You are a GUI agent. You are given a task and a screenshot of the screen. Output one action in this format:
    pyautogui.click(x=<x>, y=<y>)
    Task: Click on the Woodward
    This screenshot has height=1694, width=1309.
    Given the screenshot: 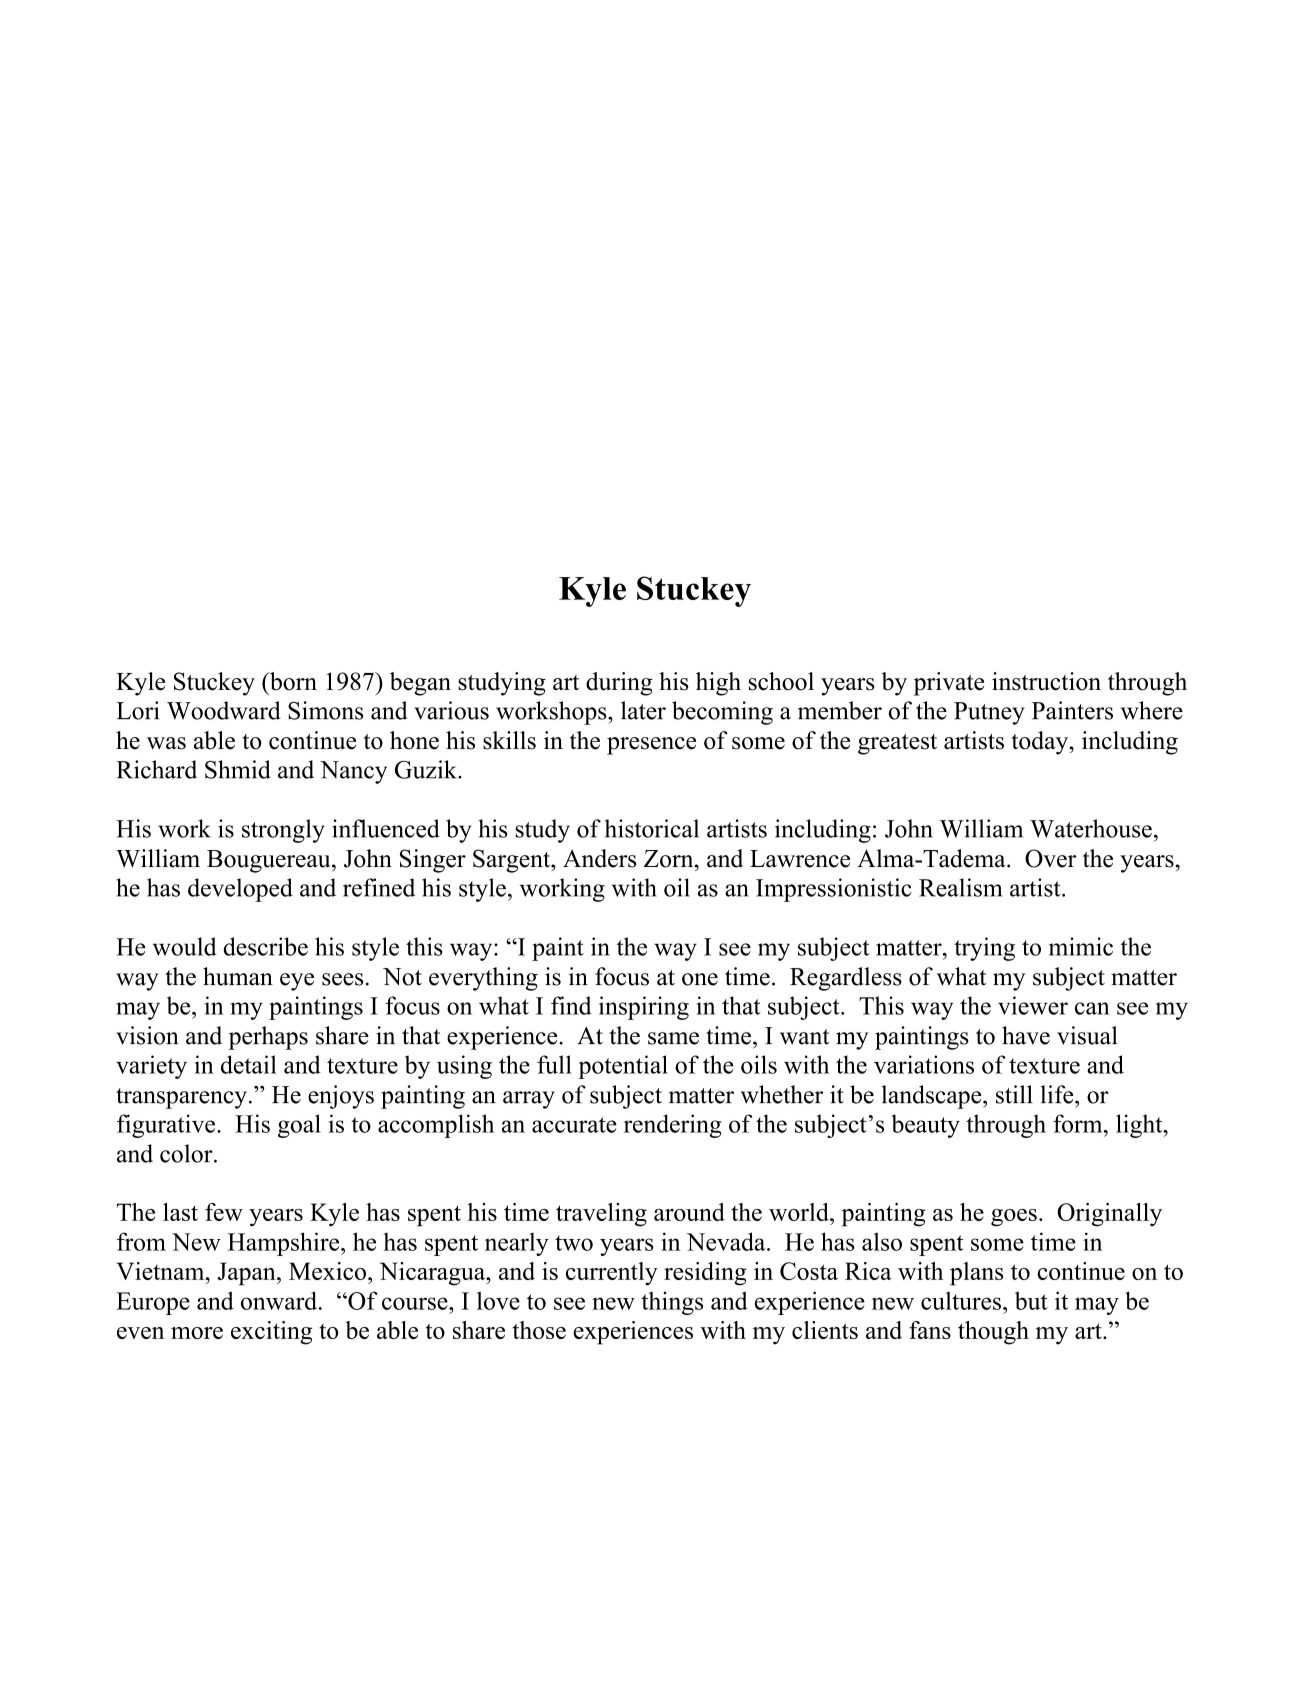 What is the action you would take?
    pyautogui.click(x=223, y=710)
